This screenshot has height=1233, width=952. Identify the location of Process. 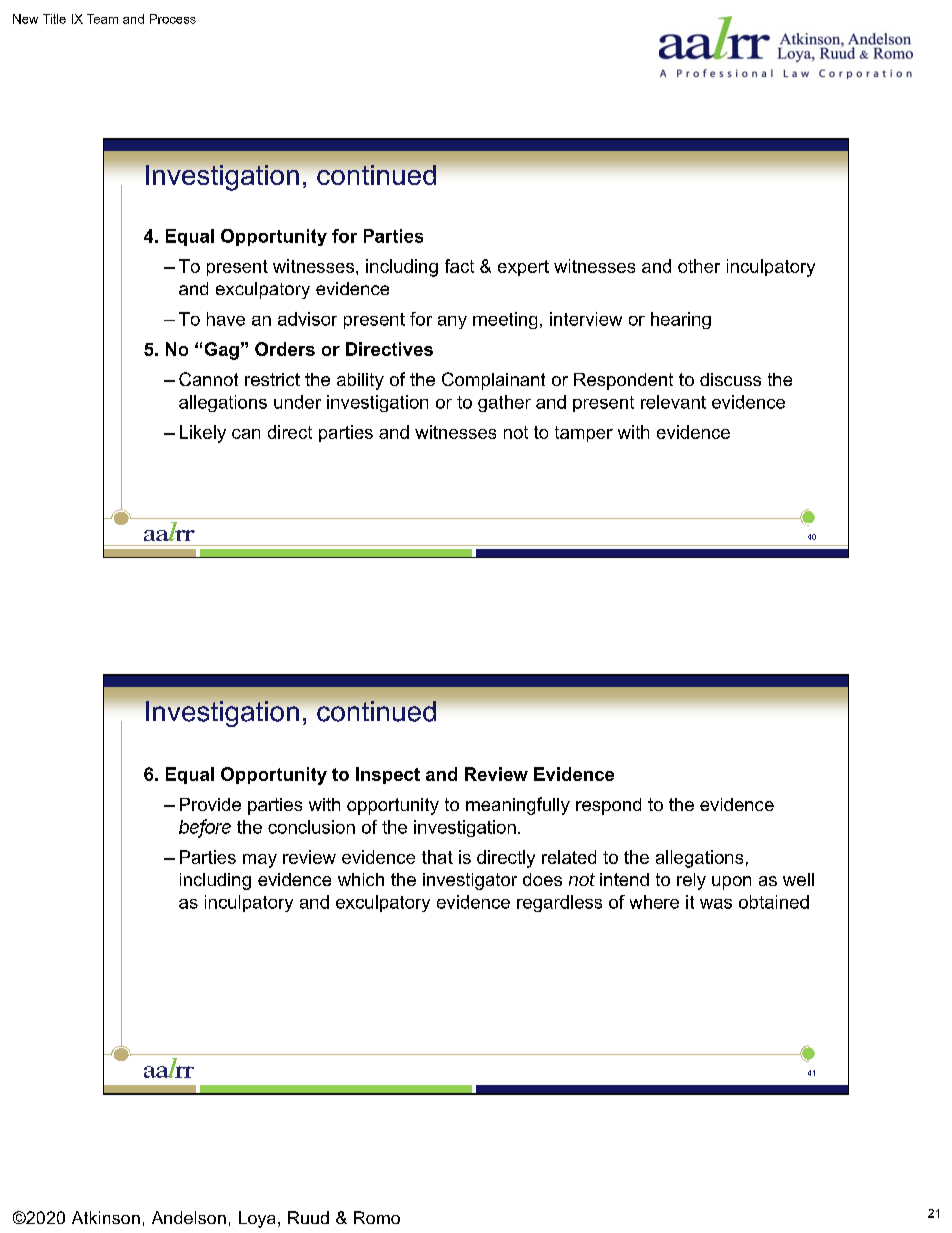
(173, 19).
